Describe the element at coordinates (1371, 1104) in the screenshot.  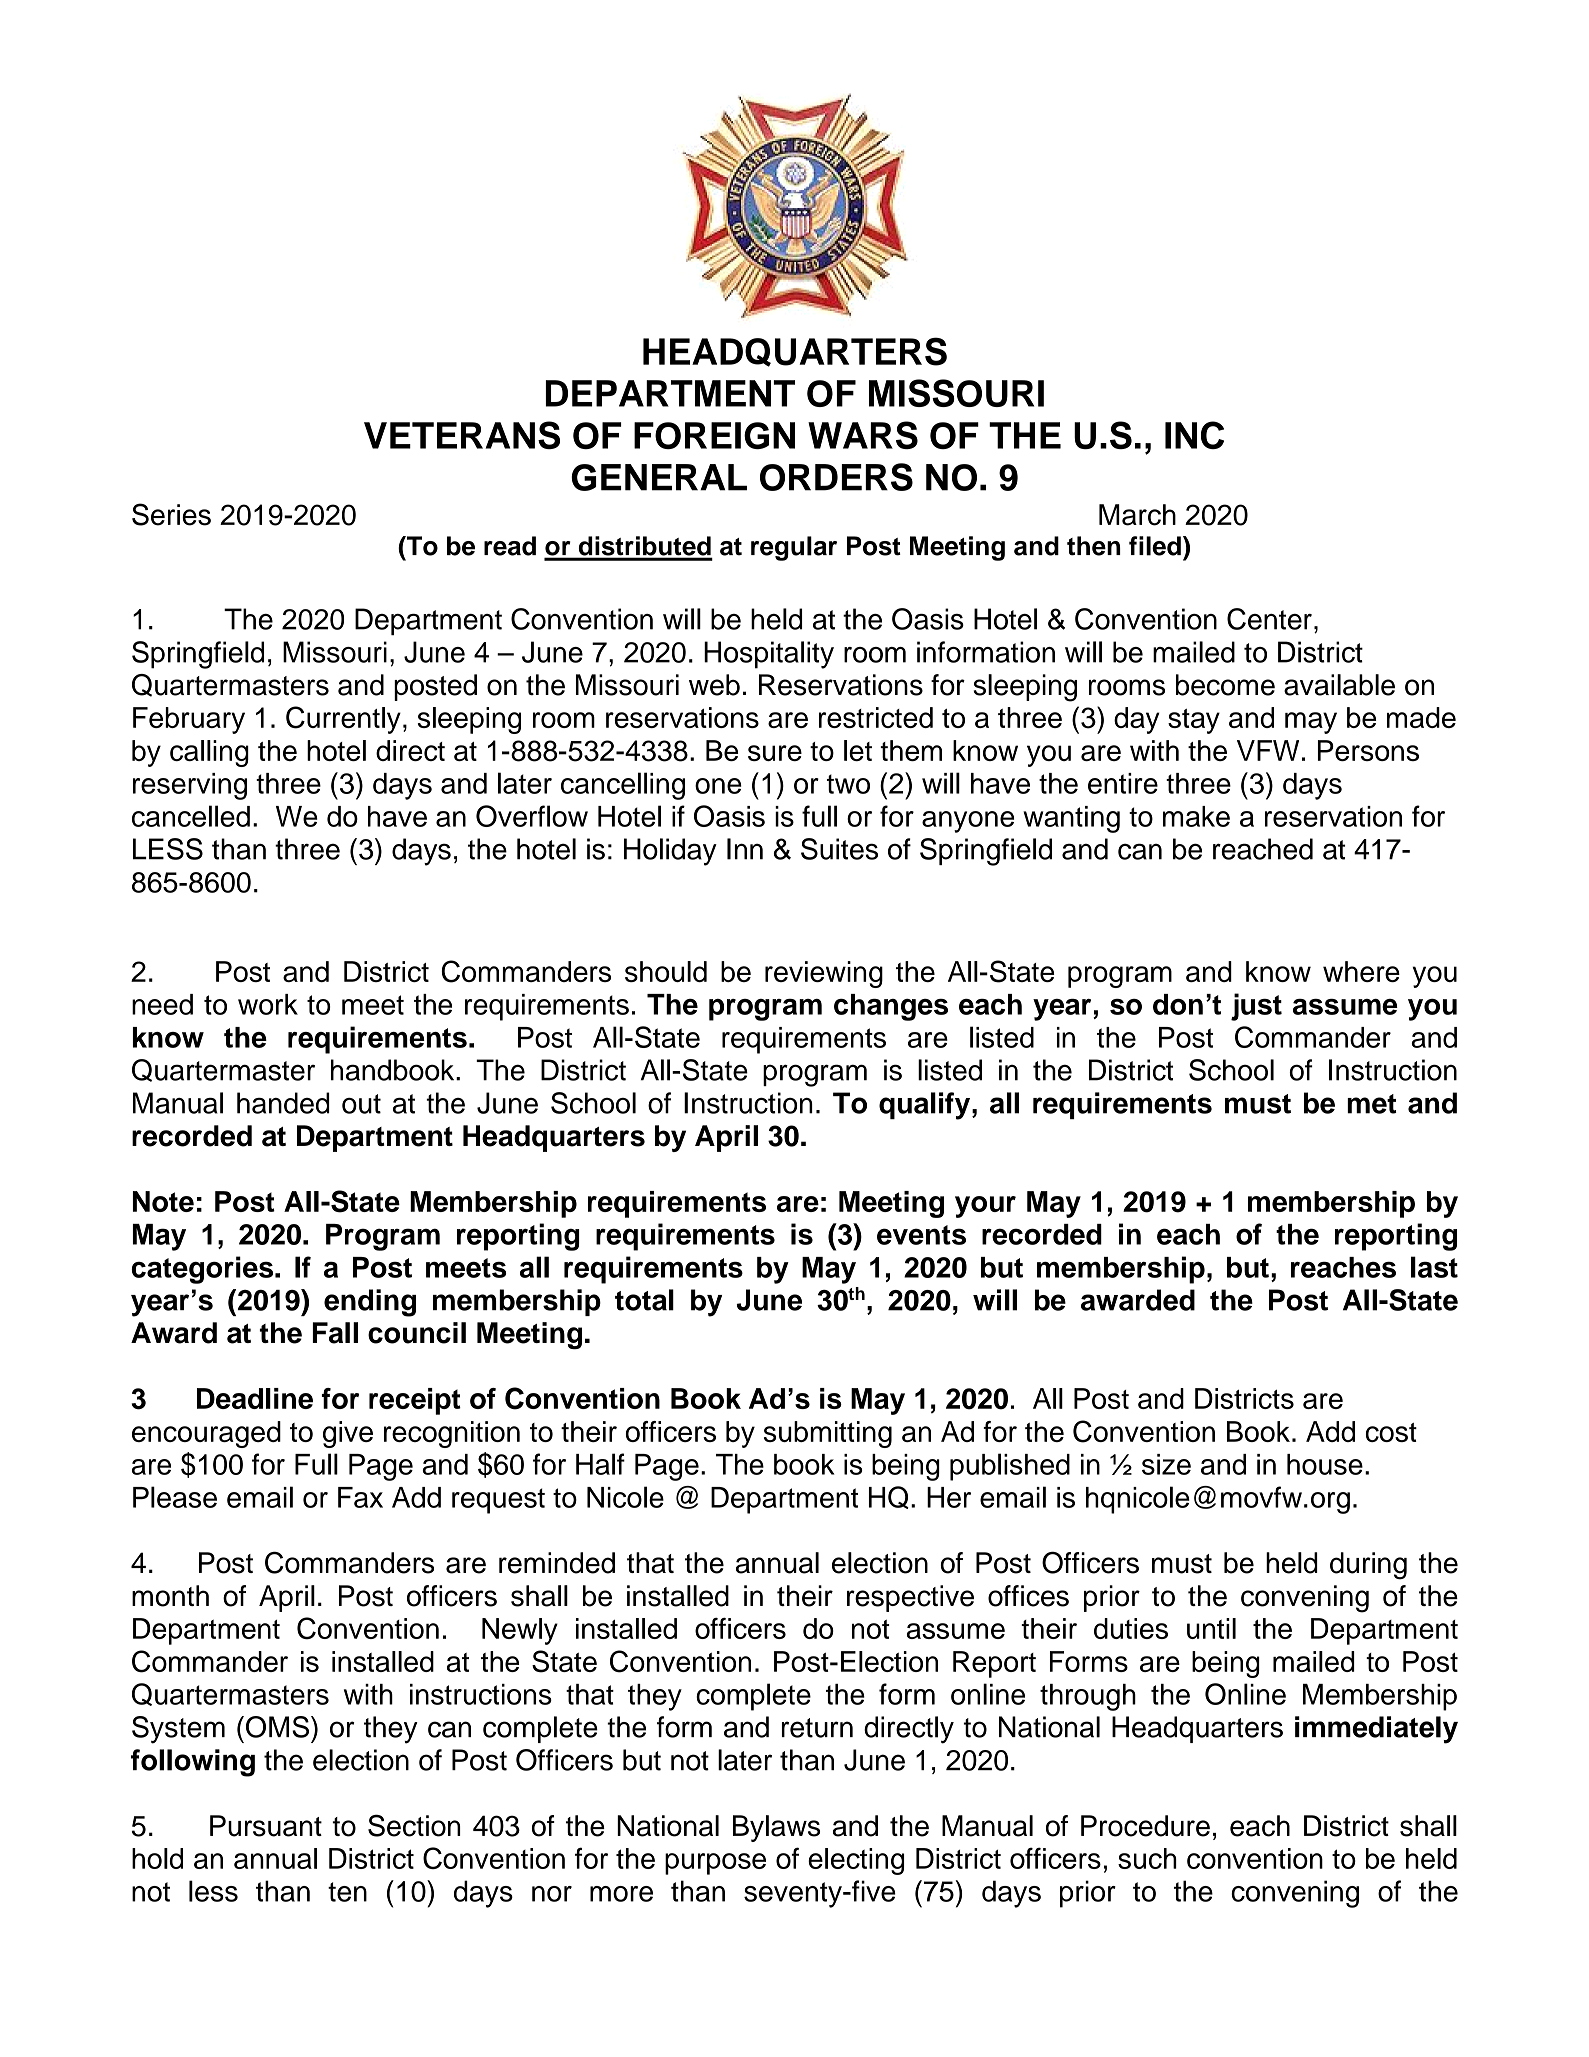
I see `met` at that location.
